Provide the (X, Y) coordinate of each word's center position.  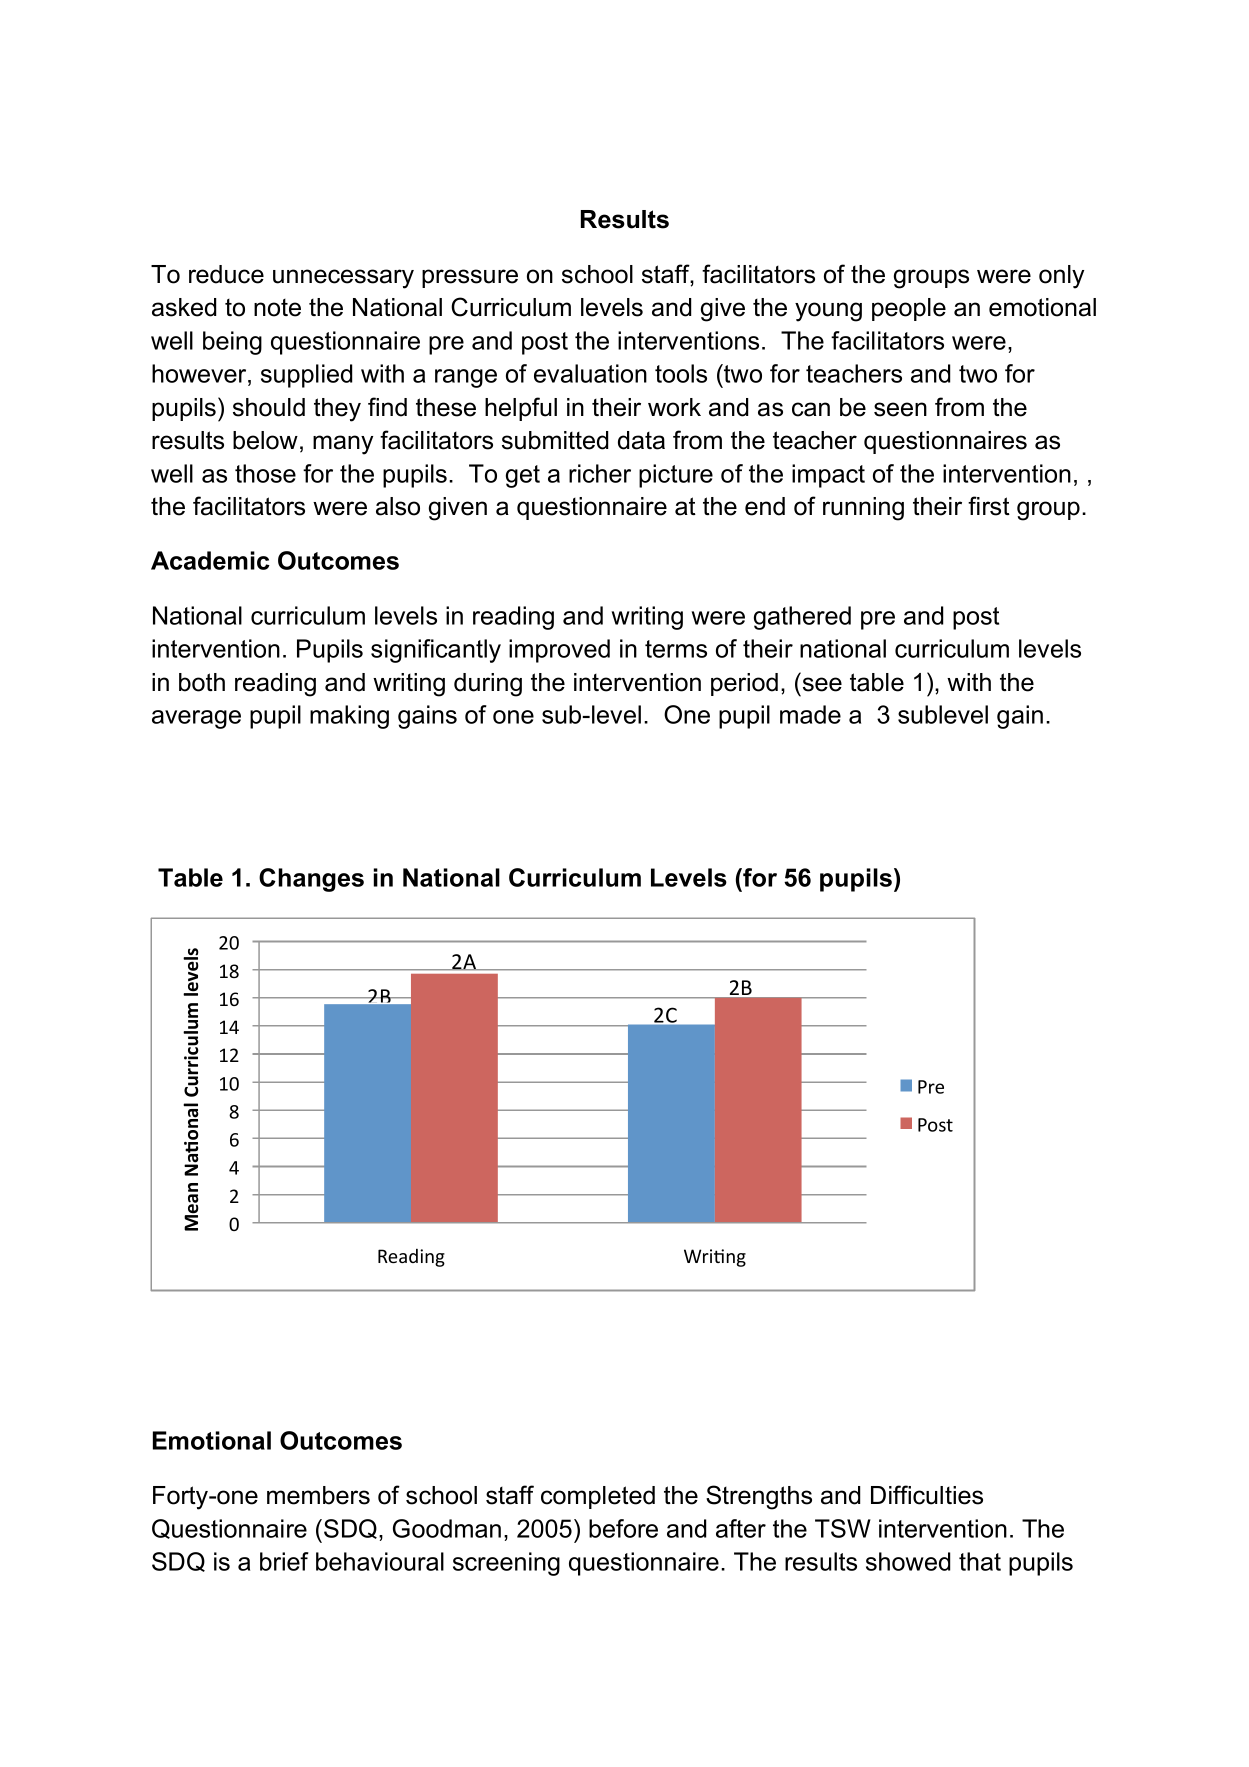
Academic (210, 560)
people (909, 309)
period (744, 684)
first (989, 506)
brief (284, 1561)
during (488, 685)
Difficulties (927, 1495)
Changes (311, 880)
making (349, 717)
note (277, 308)
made (810, 714)
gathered (802, 618)
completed (598, 1497)
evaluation (590, 373)
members (318, 1495)
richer (600, 473)
